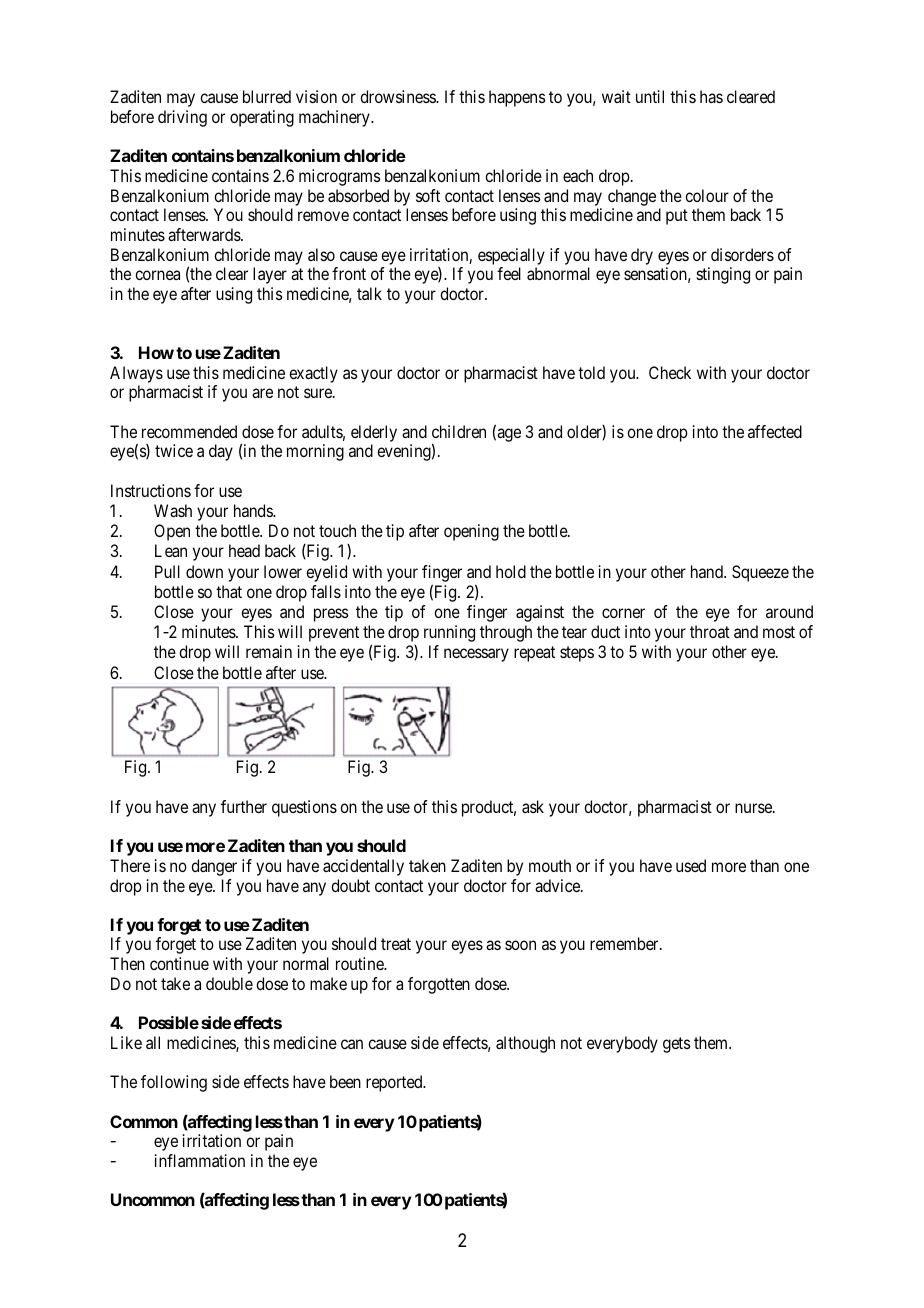  What do you see at coordinates (200, 1160) in the document?
I see `inflammation` at bounding box center [200, 1160].
